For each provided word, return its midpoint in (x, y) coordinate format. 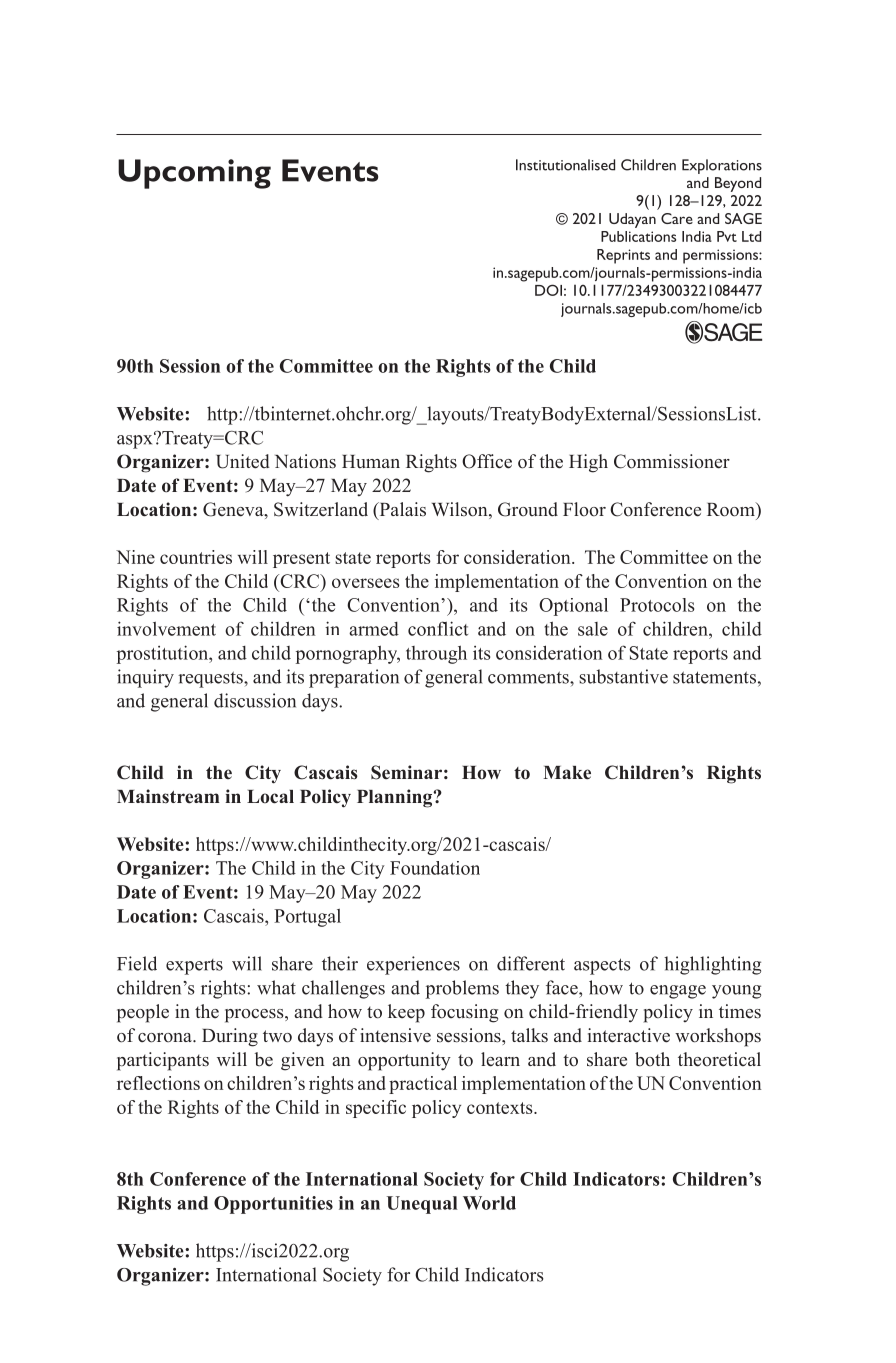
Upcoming (194, 174)
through (436, 654)
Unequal (422, 1205)
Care (677, 218)
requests (211, 679)
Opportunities (273, 1205)
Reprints (623, 256)
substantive (623, 676)
